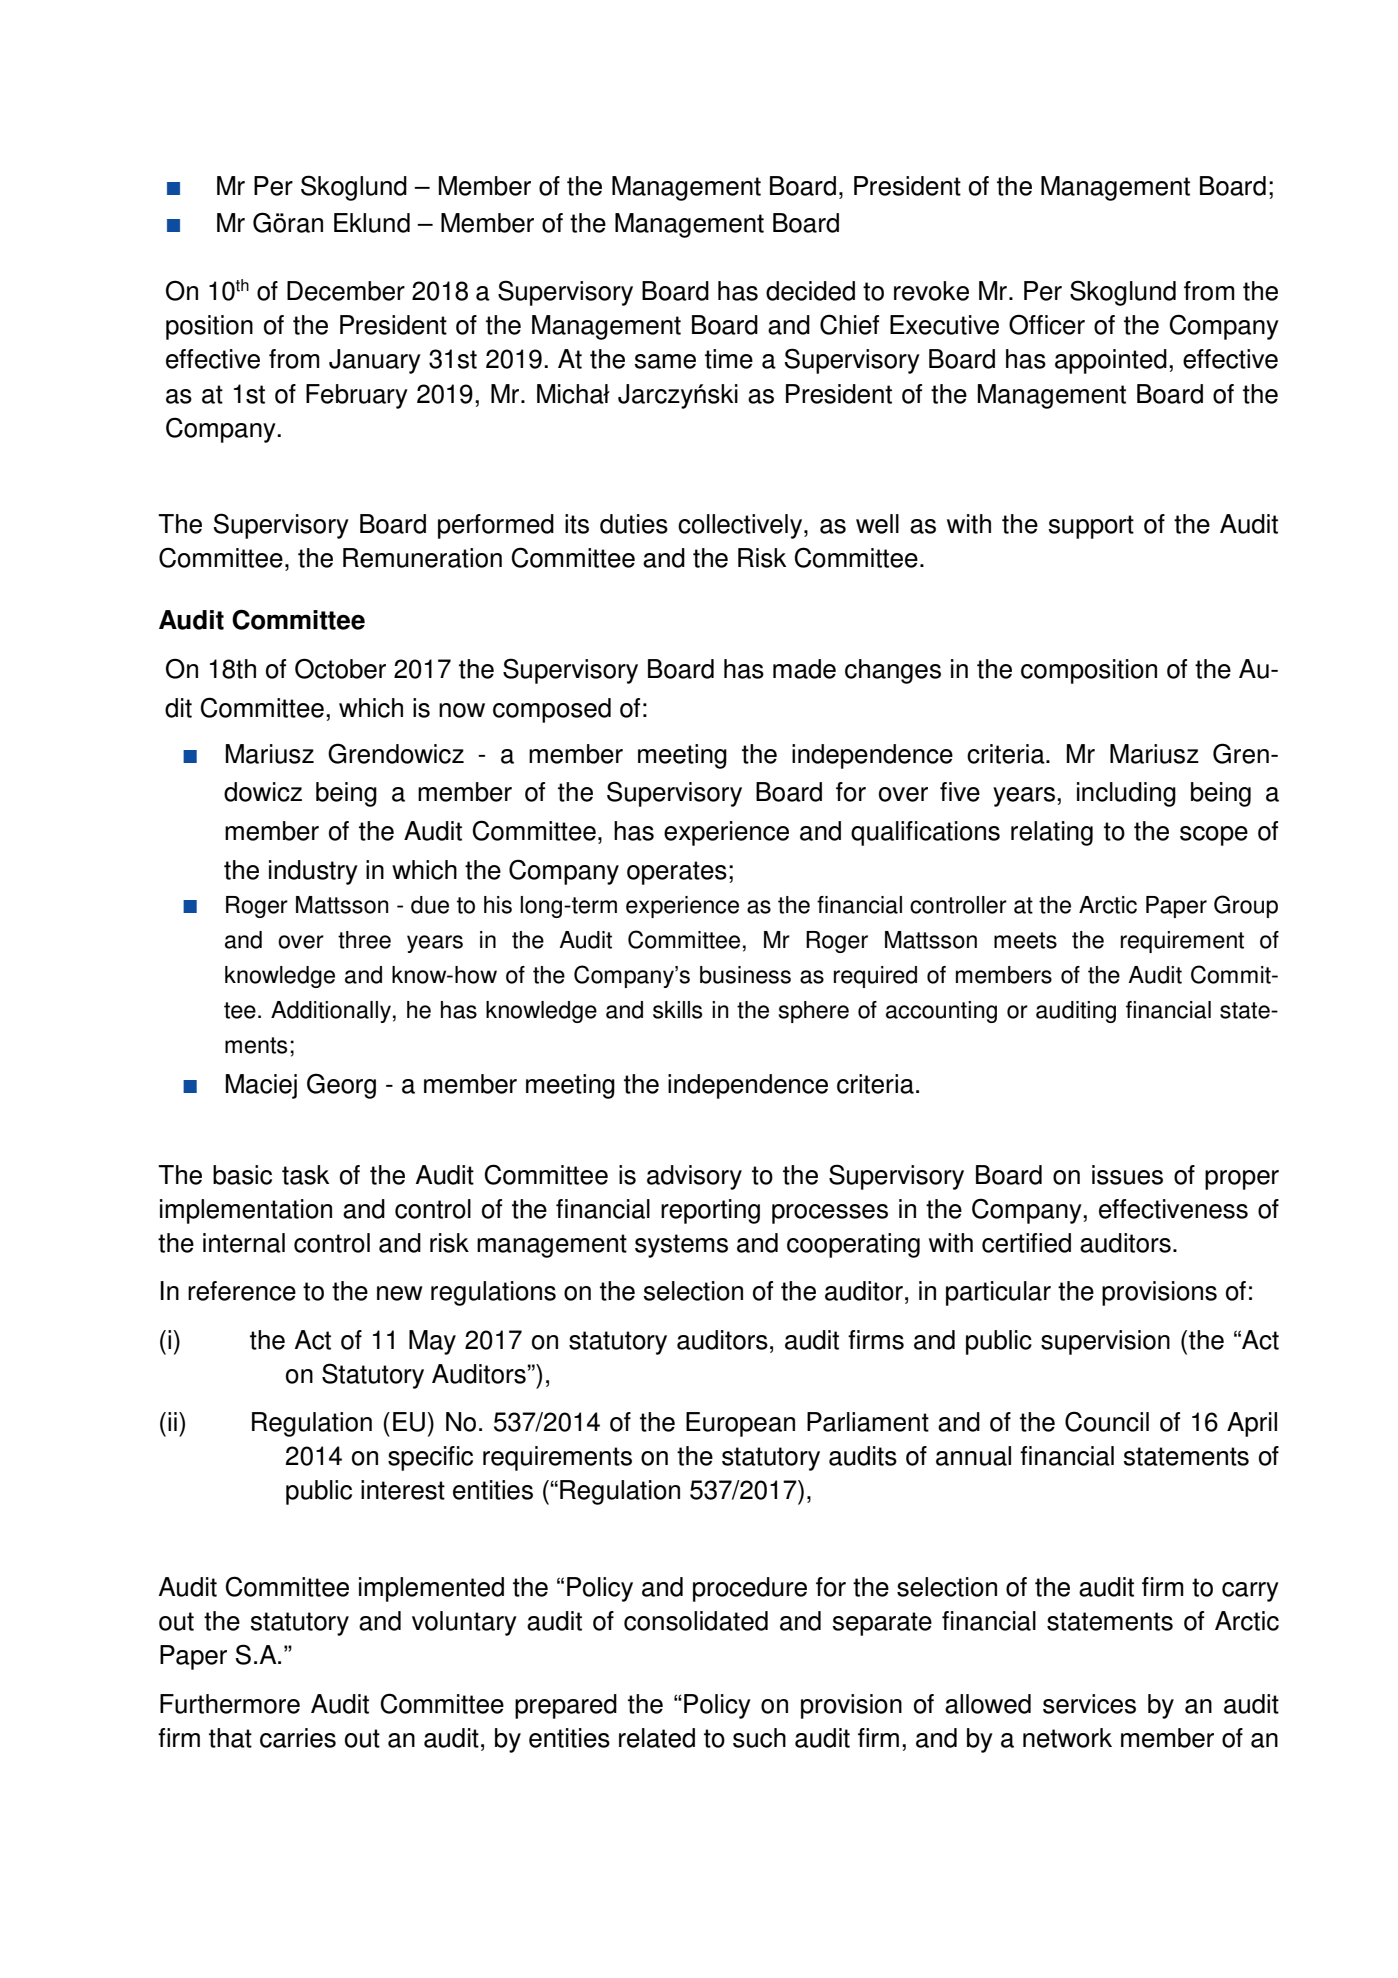 This screenshot has height=1978, width=1398. Describe the element at coordinates (313, 872) in the screenshot. I see `industry` at that location.
